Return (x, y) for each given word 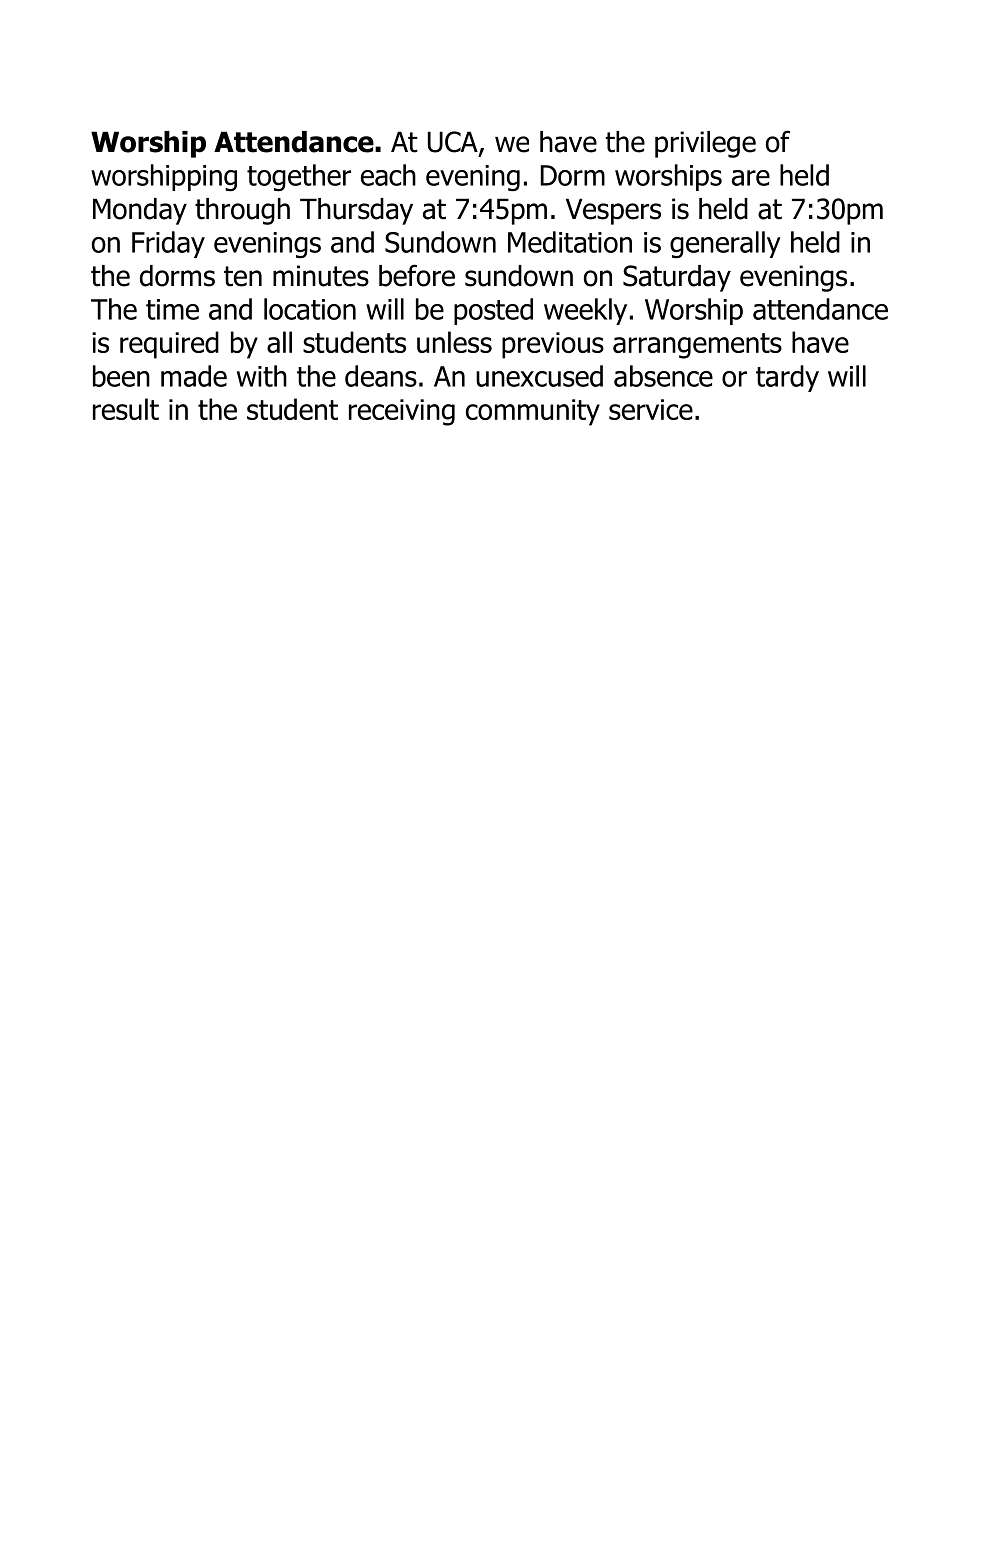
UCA (454, 143)
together (299, 178)
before (417, 275)
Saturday (677, 278)
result (126, 409)
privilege (705, 144)
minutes (321, 276)
